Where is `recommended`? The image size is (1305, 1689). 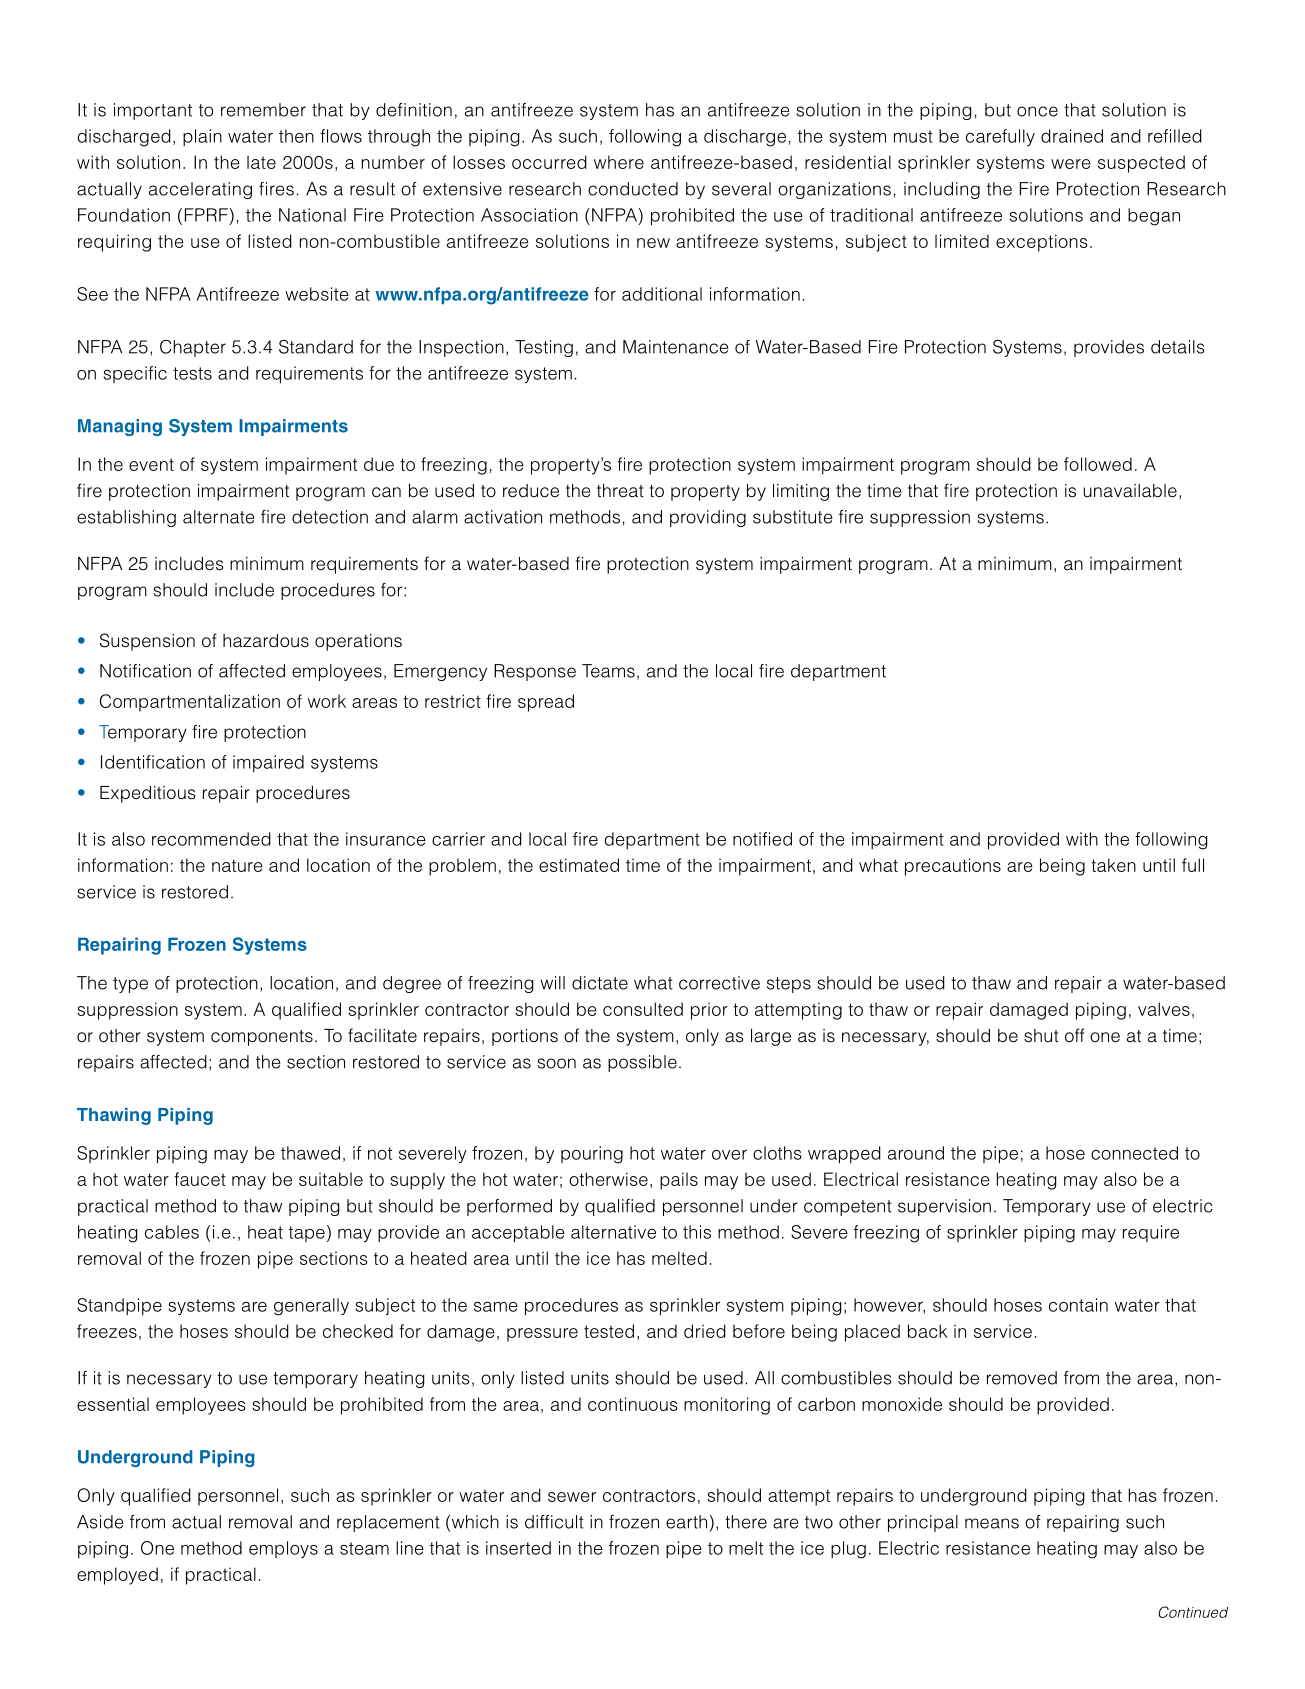 recommended is located at coordinates (211, 839).
